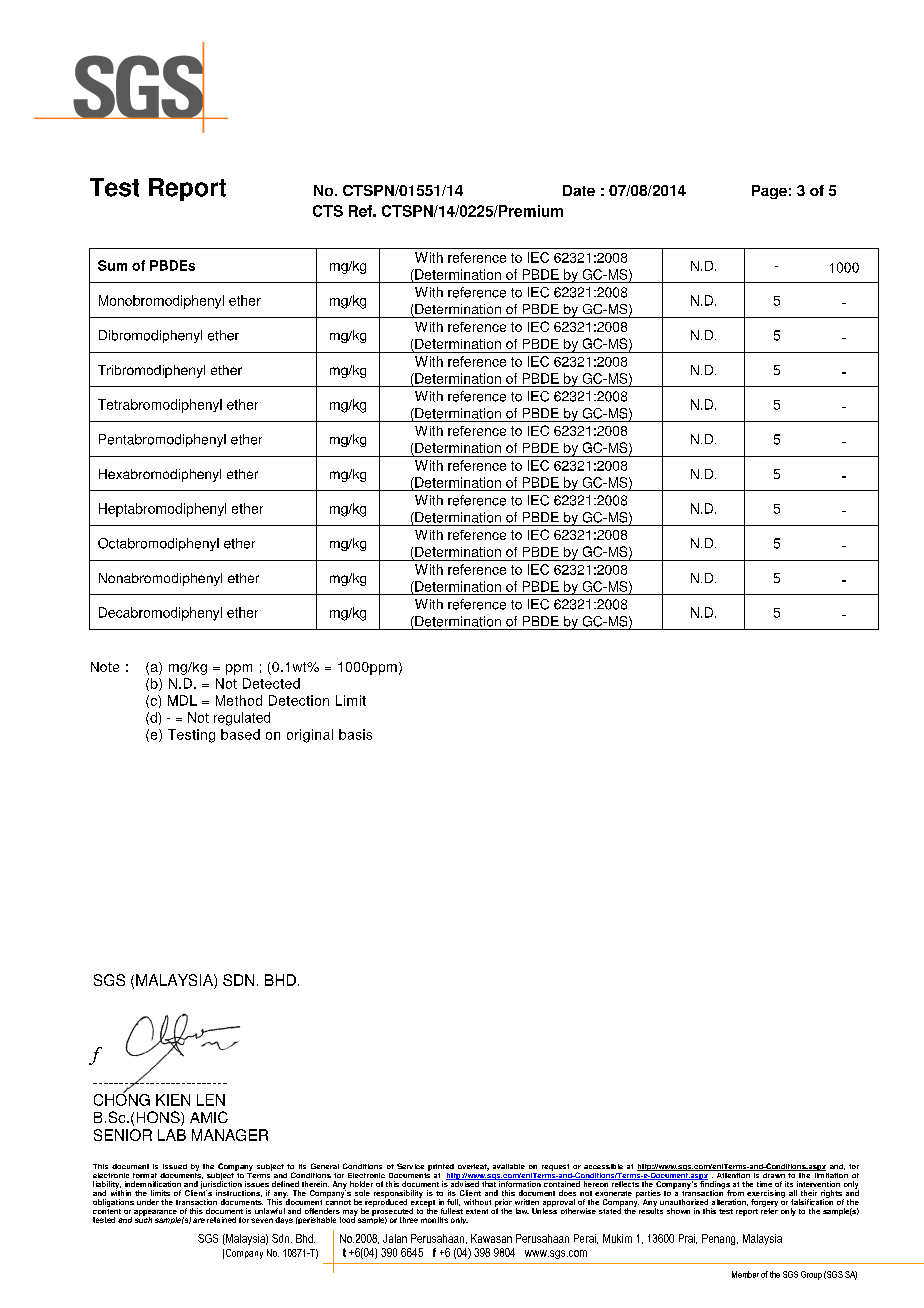 This image has height=1308, width=924. What do you see at coordinates (769, 192) in the image?
I see `Page` at bounding box center [769, 192].
